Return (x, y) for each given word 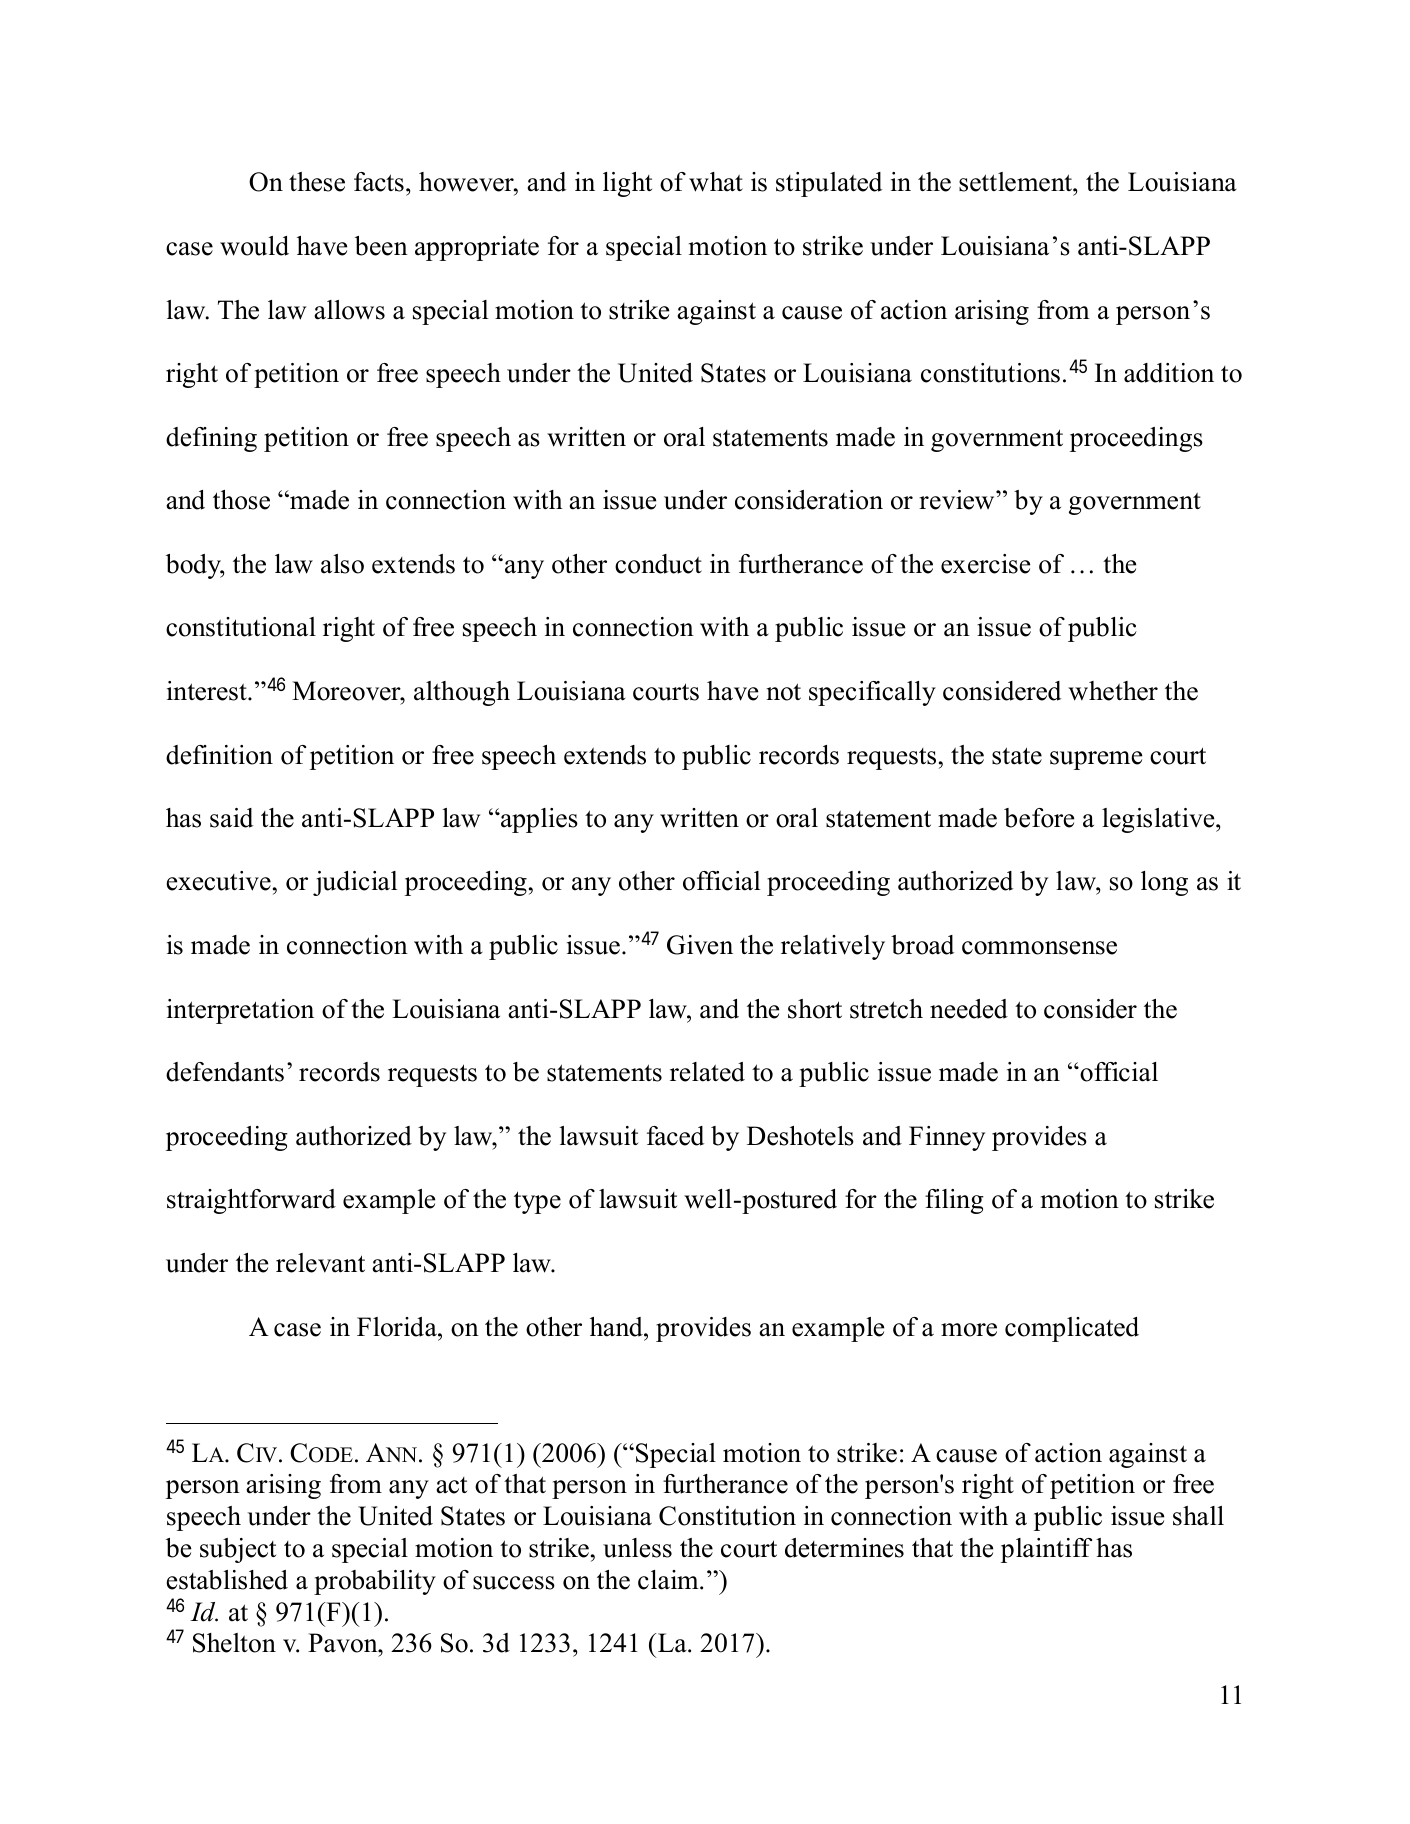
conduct (658, 564)
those (241, 500)
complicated (1072, 1329)
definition (219, 755)
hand (617, 1327)
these (317, 182)
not (784, 692)
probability (375, 1582)
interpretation (240, 1011)
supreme (1096, 760)
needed (969, 1009)
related (707, 1072)
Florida (398, 1327)
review (958, 500)
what (716, 182)
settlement (1016, 182)
